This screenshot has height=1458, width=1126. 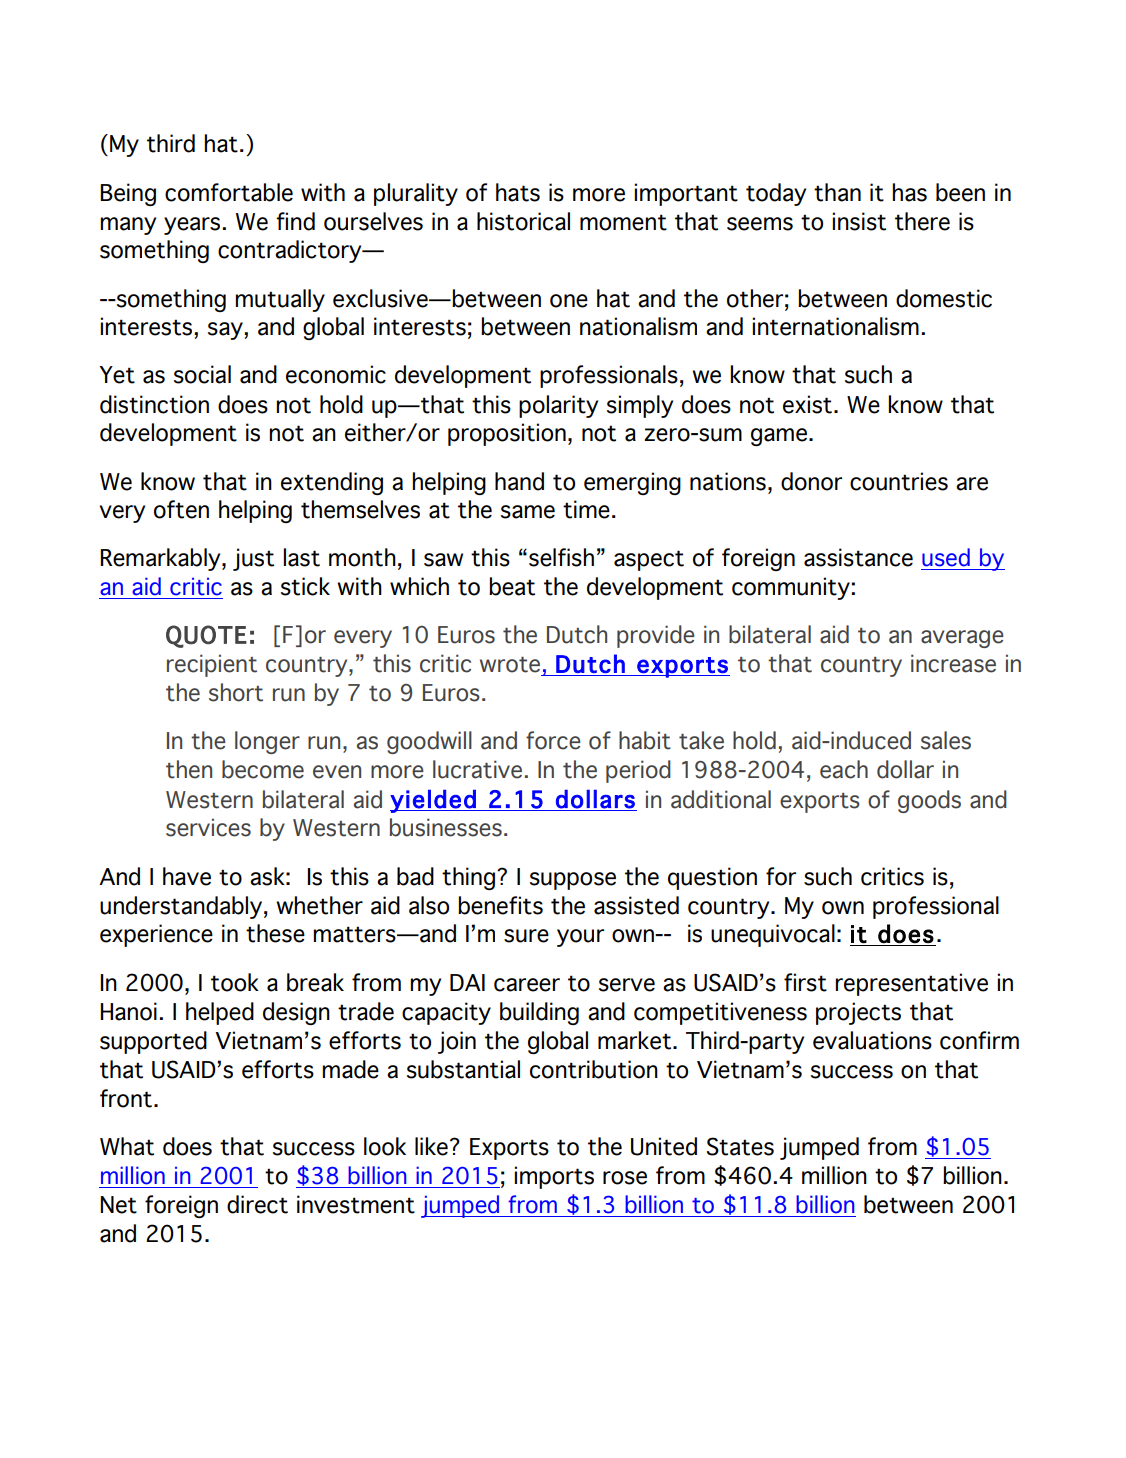 I want to click on historical, so click(x=523, y=221).
